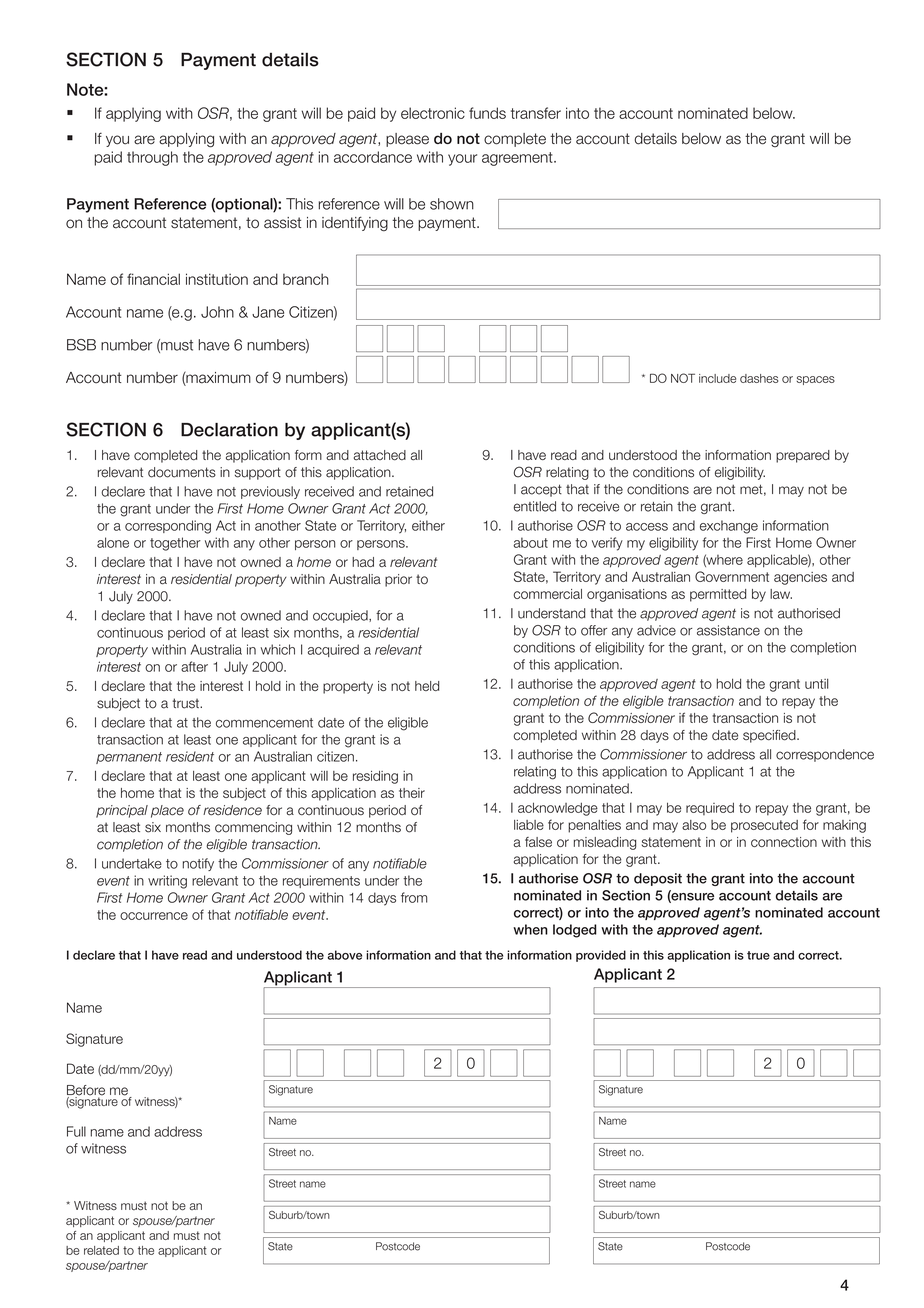 The width and height of the screenshot is (924, 1308). Describe the element at coordinates (229, 430) in the screenshot. I see `Declaration` at that location.
